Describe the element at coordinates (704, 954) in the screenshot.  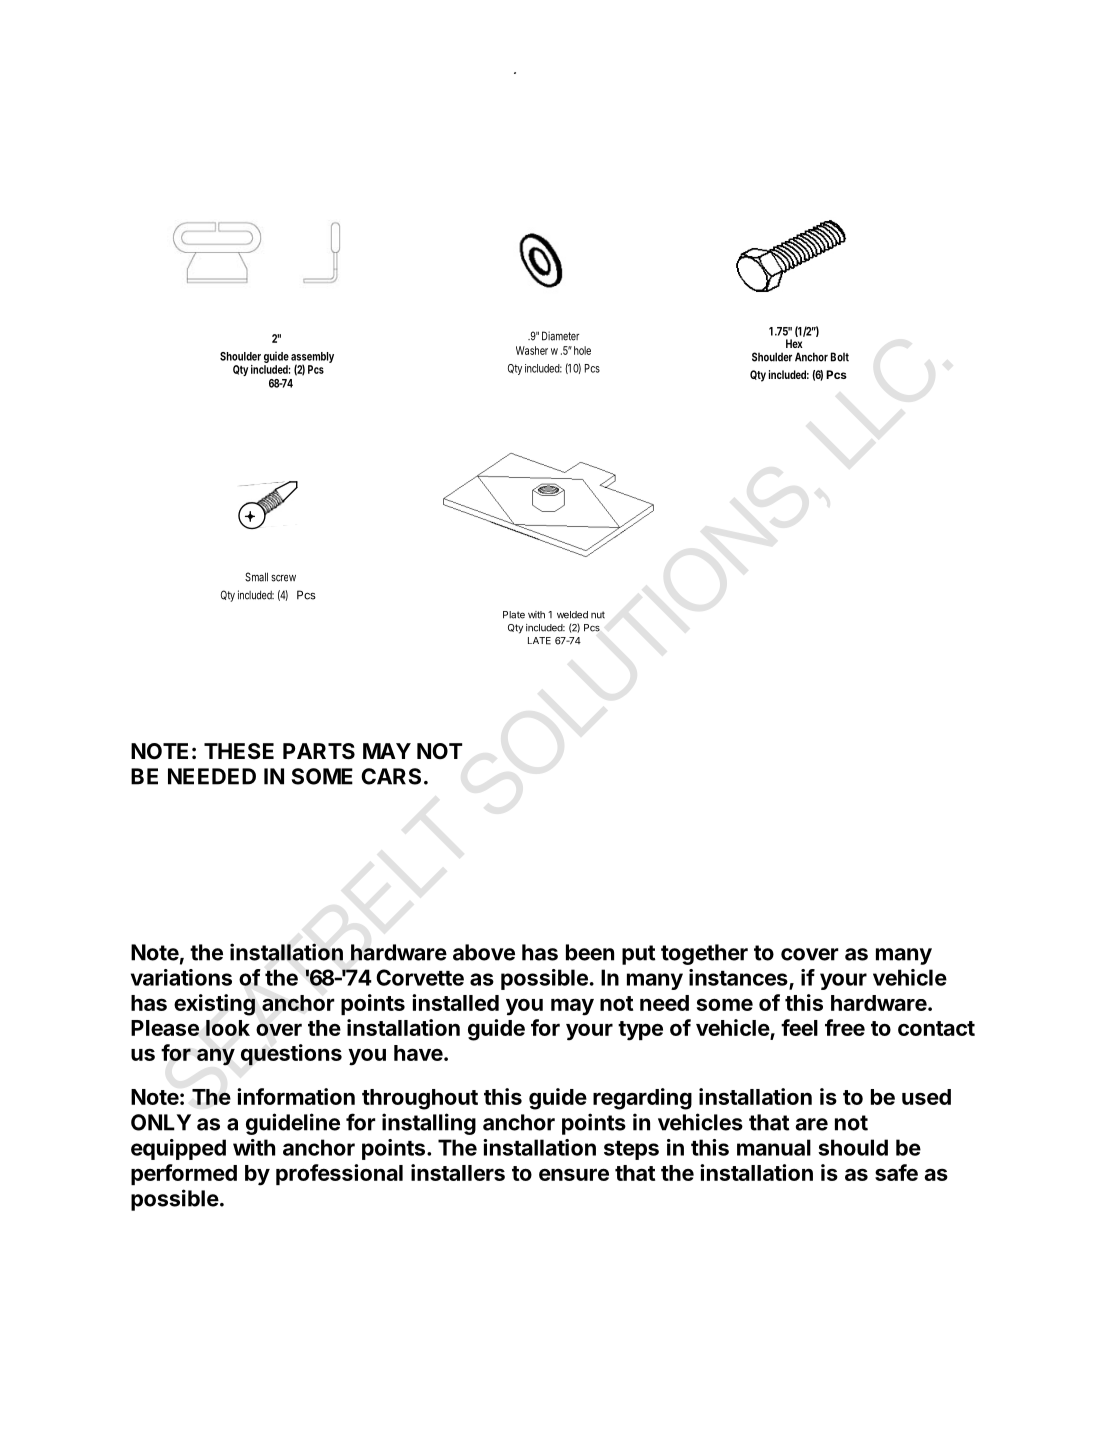
I see `together` at that location.
